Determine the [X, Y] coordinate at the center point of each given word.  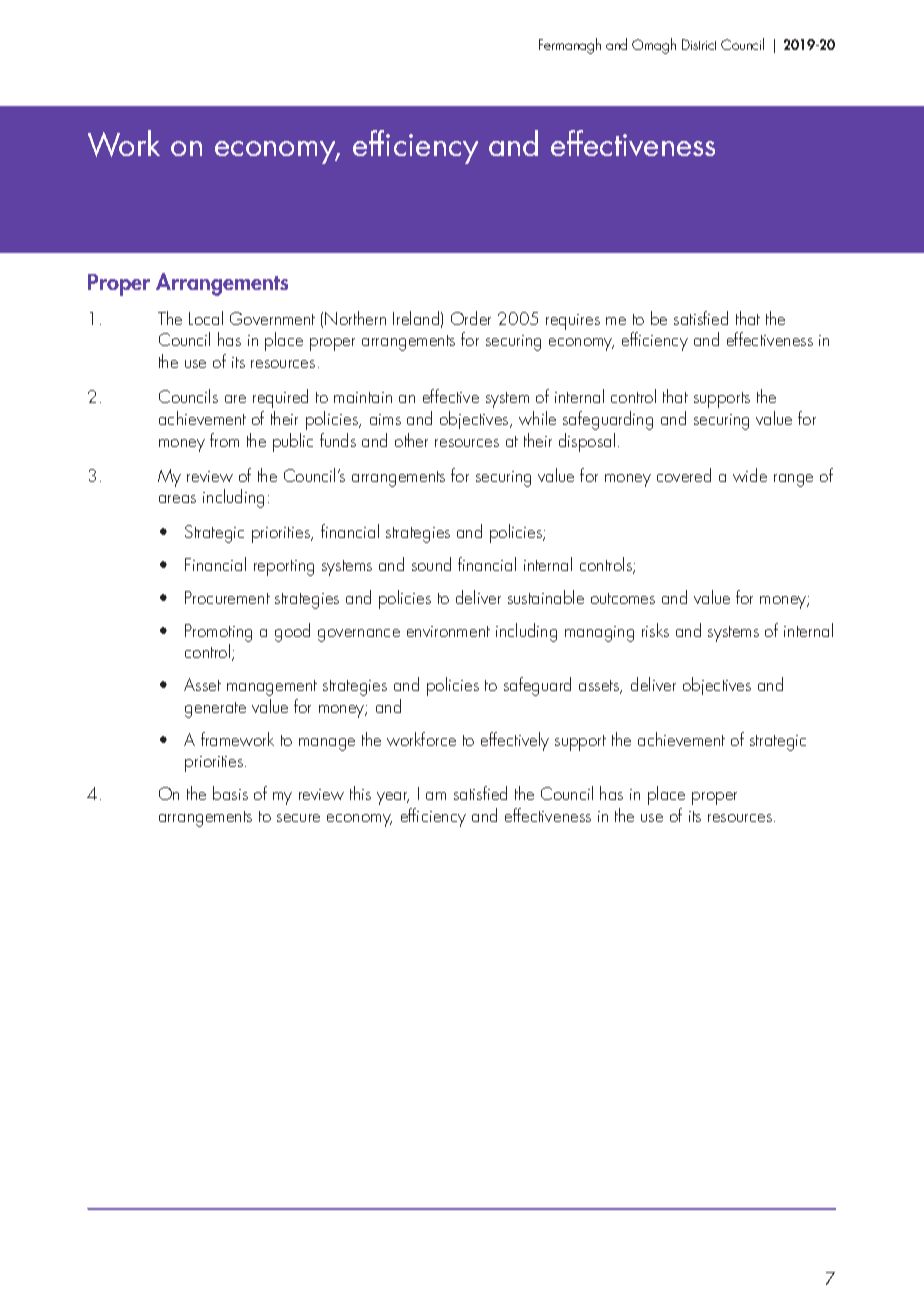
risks [655, 630]
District [699, 44]
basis [230, 793]
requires [573, 322]
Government [272, 318]
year [393, 798]
